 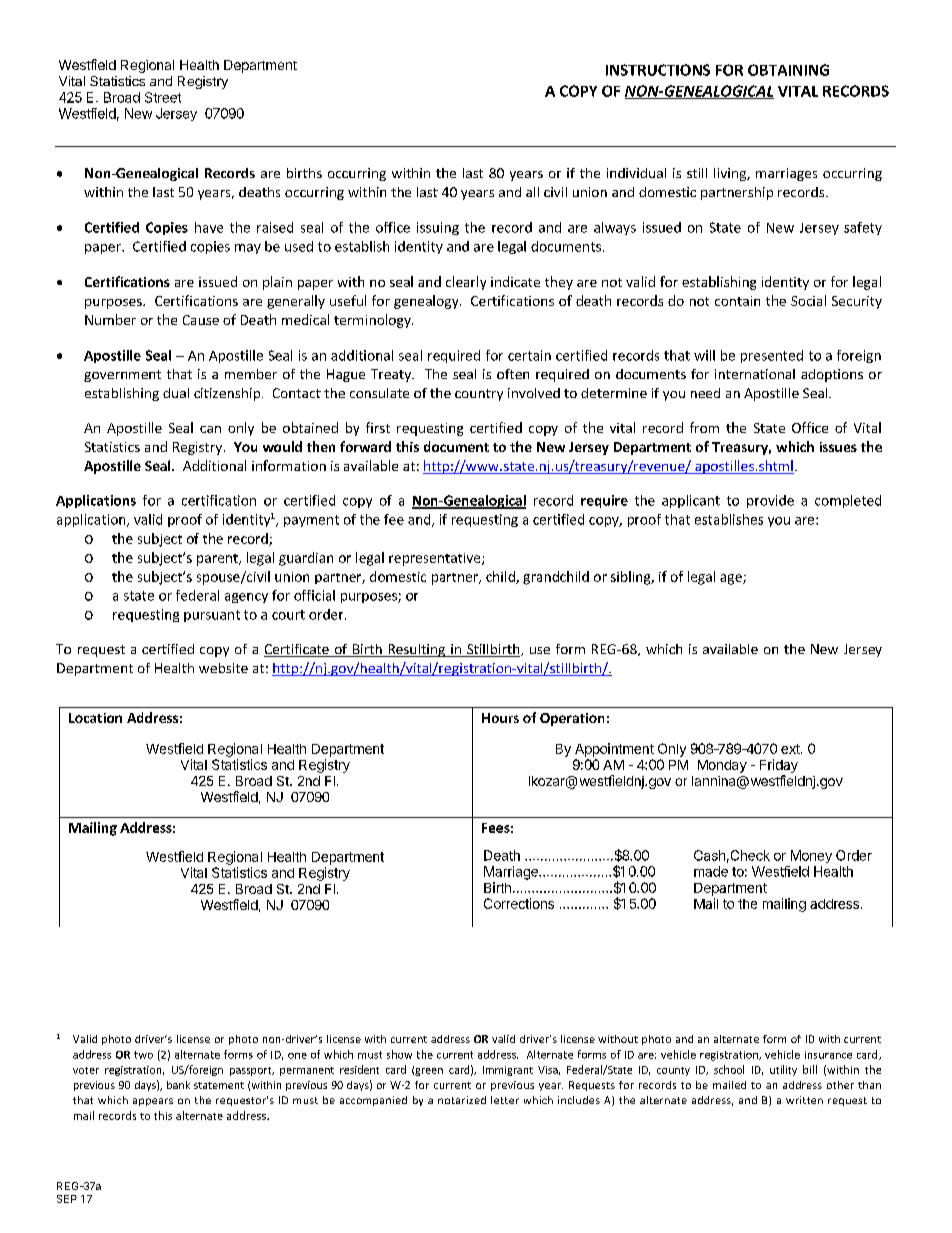 What do you see at coordinates (153, 1102) in the document?
I see `appears` at bounding box center [153, 1102].
